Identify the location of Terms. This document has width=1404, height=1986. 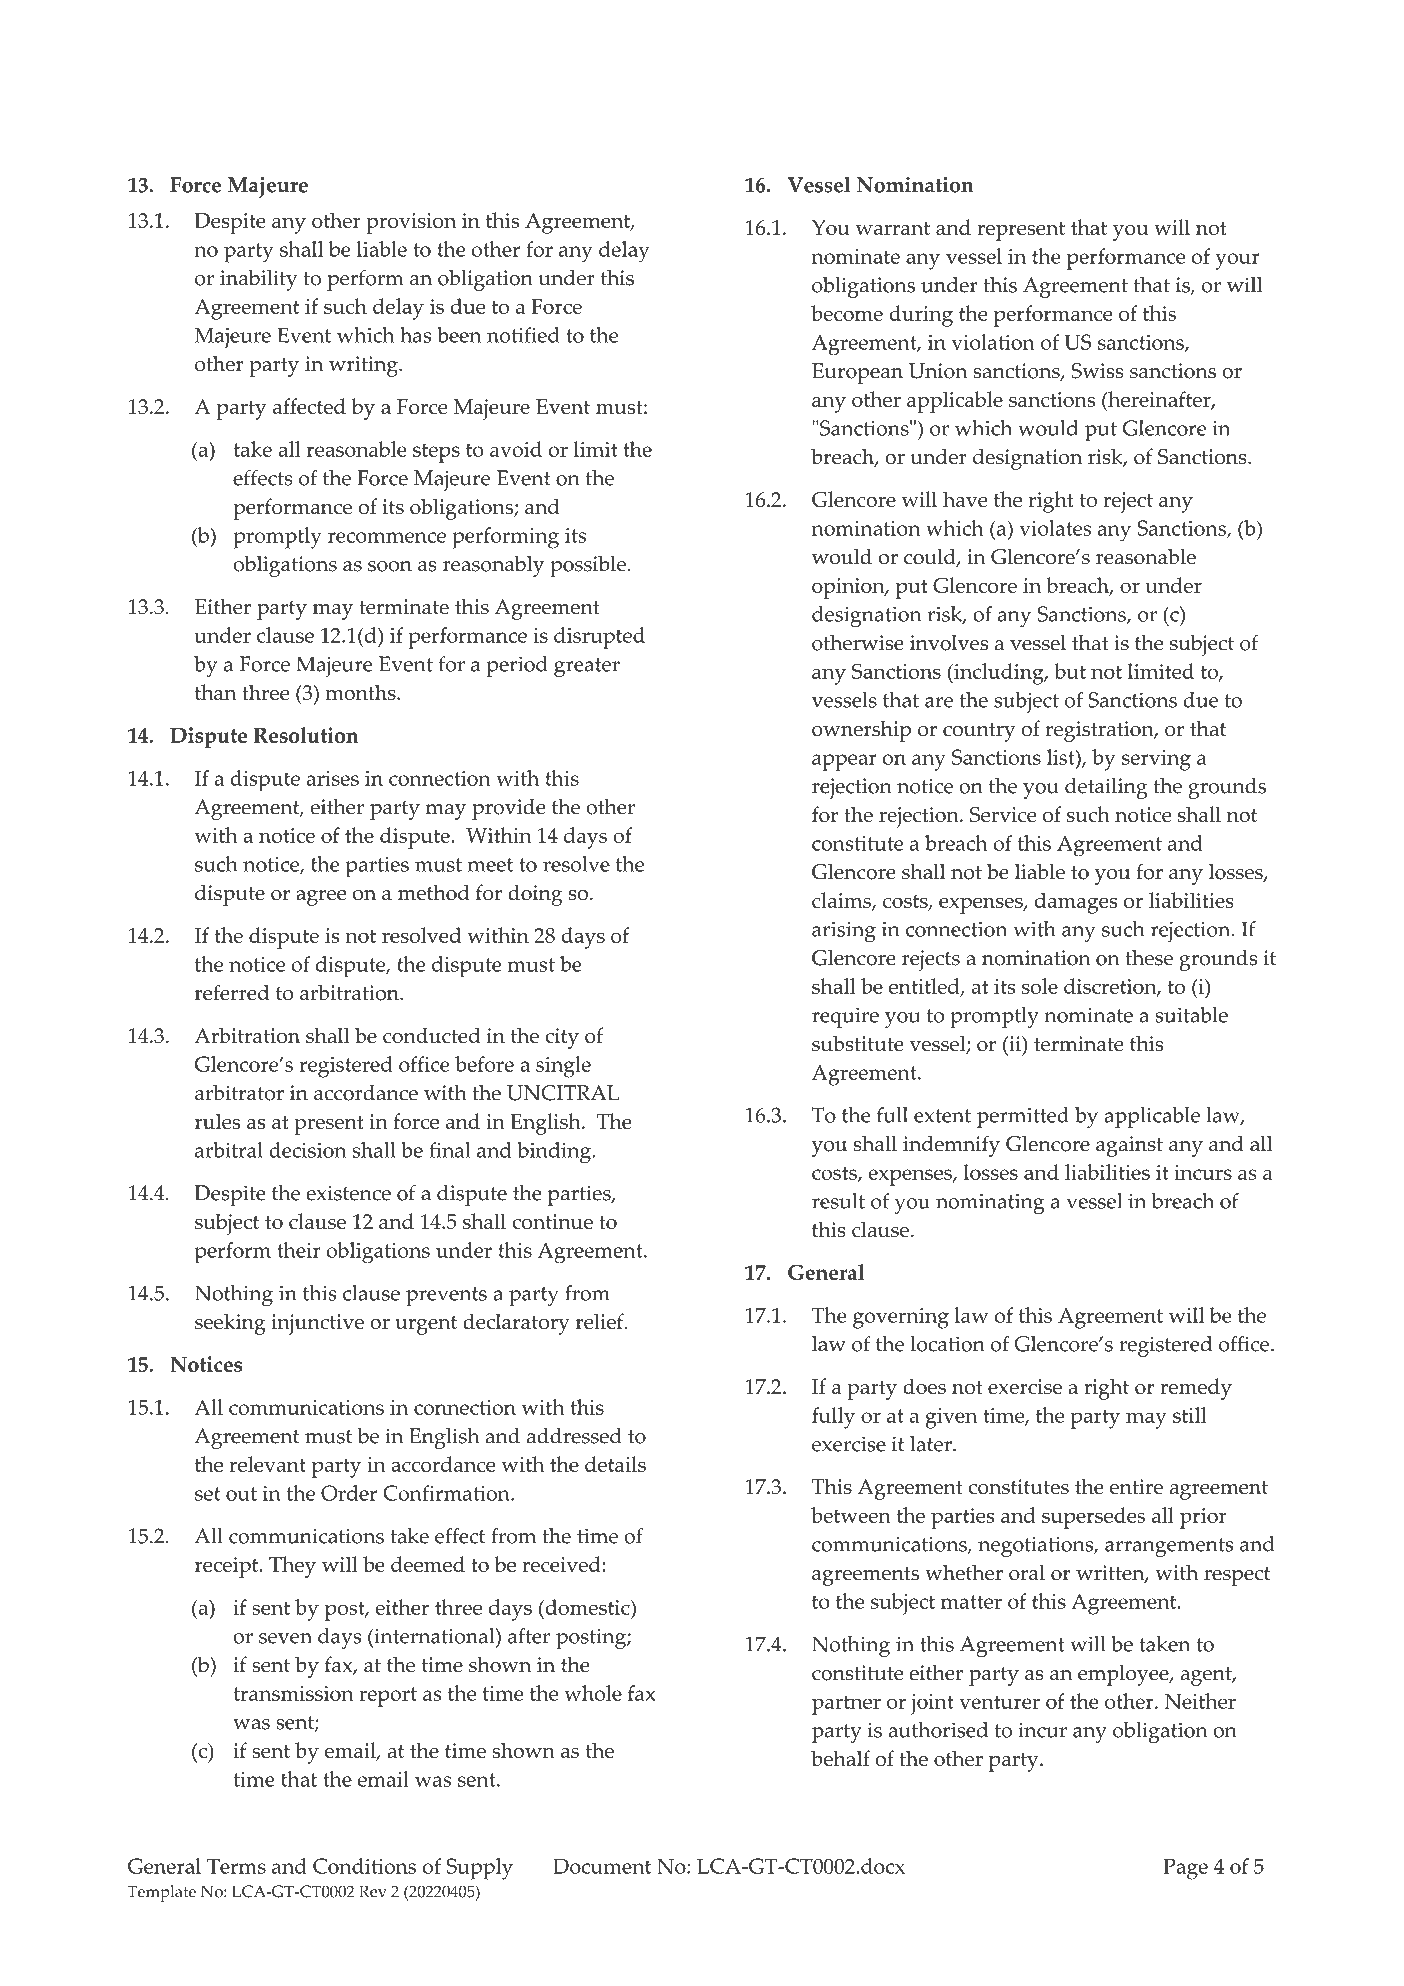
(236, 1866).
